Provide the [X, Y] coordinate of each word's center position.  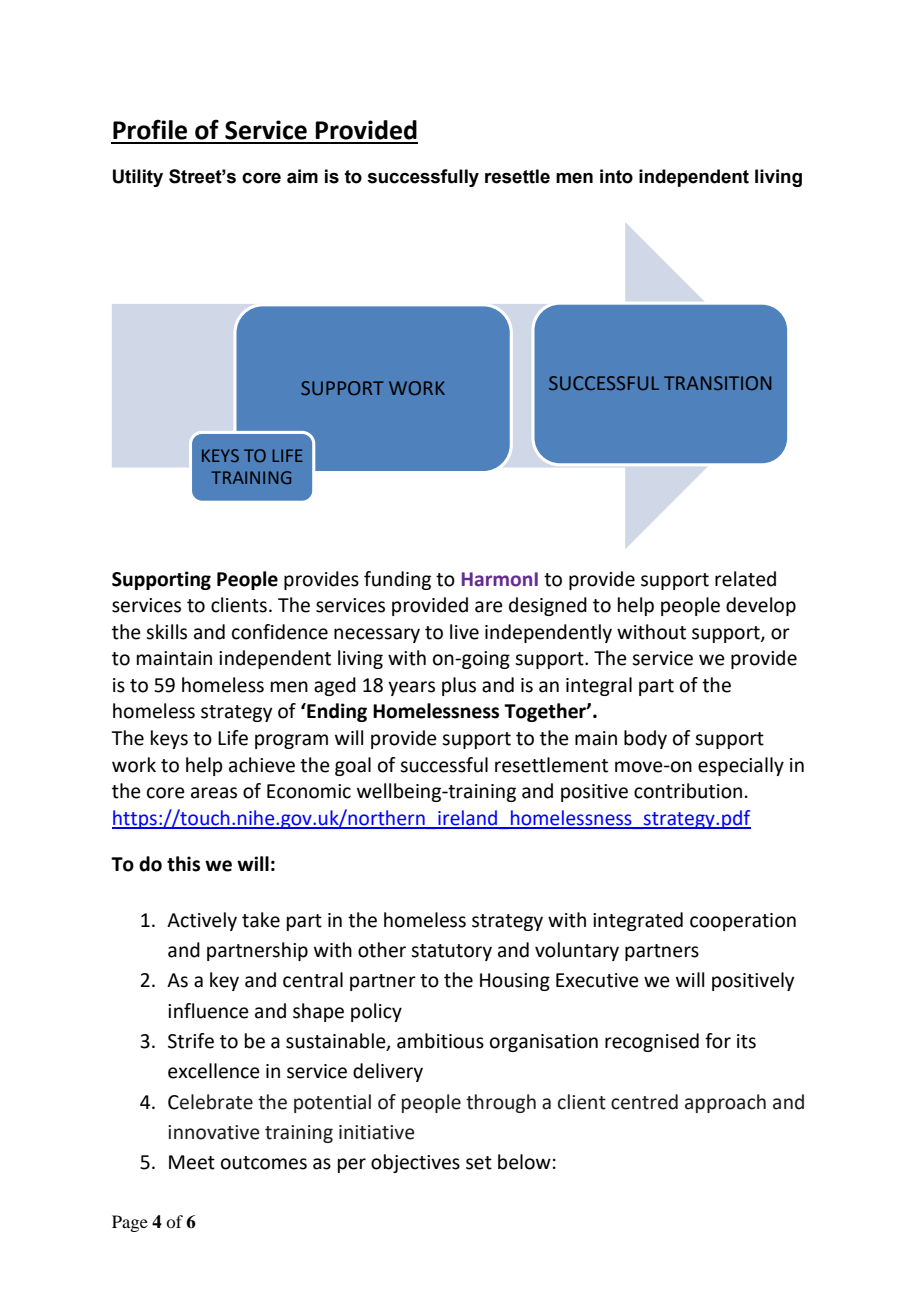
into [616, 176]
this [183, 864]
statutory [451, 952]
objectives [415, 1163]
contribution [688, 791]
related [745, 579]
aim [302, 176]
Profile [150, 129]
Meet [192, 1162]
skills [166, 632]
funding [397, 580]
